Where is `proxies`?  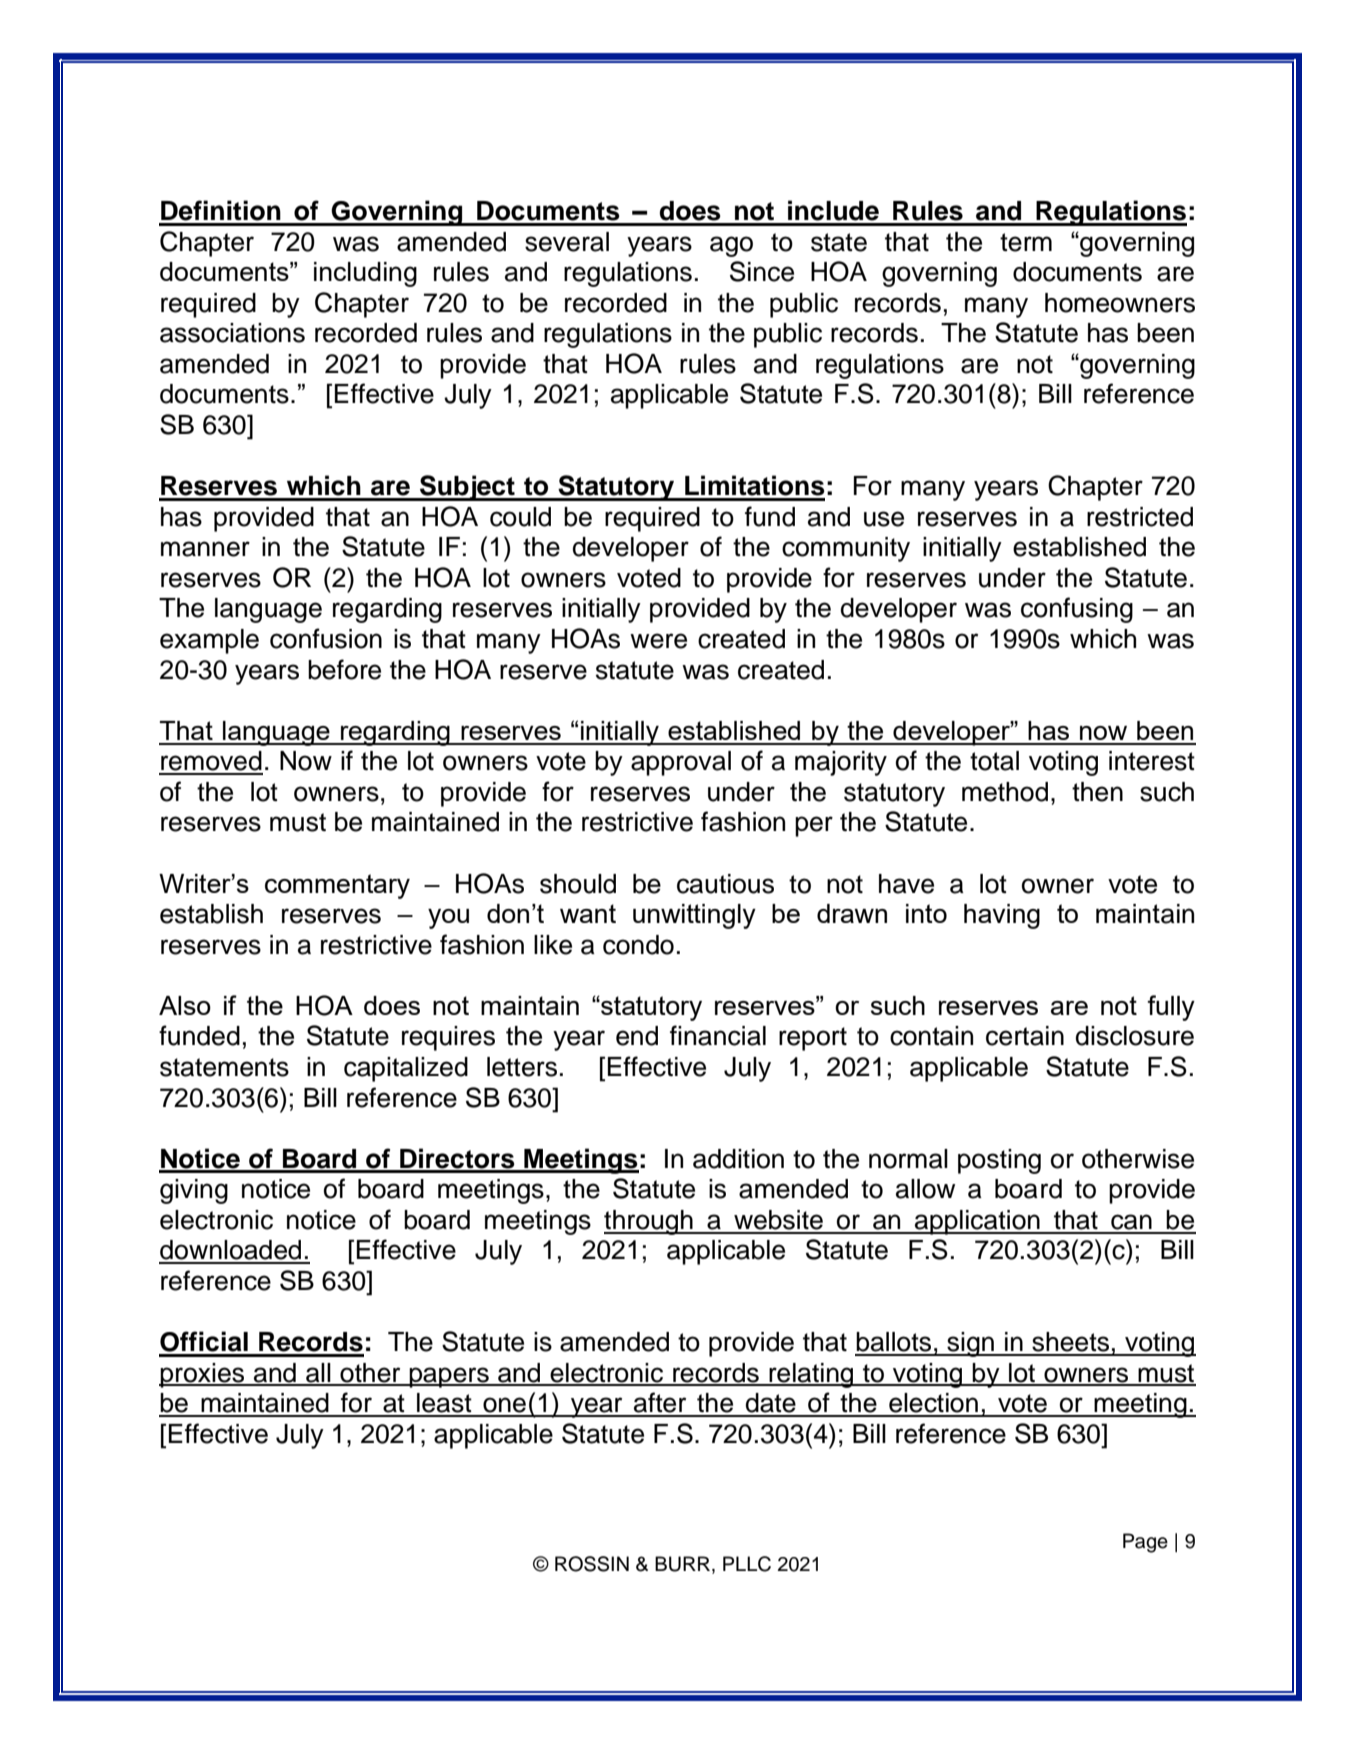 proxies is located at coordinates (203, 1375).
